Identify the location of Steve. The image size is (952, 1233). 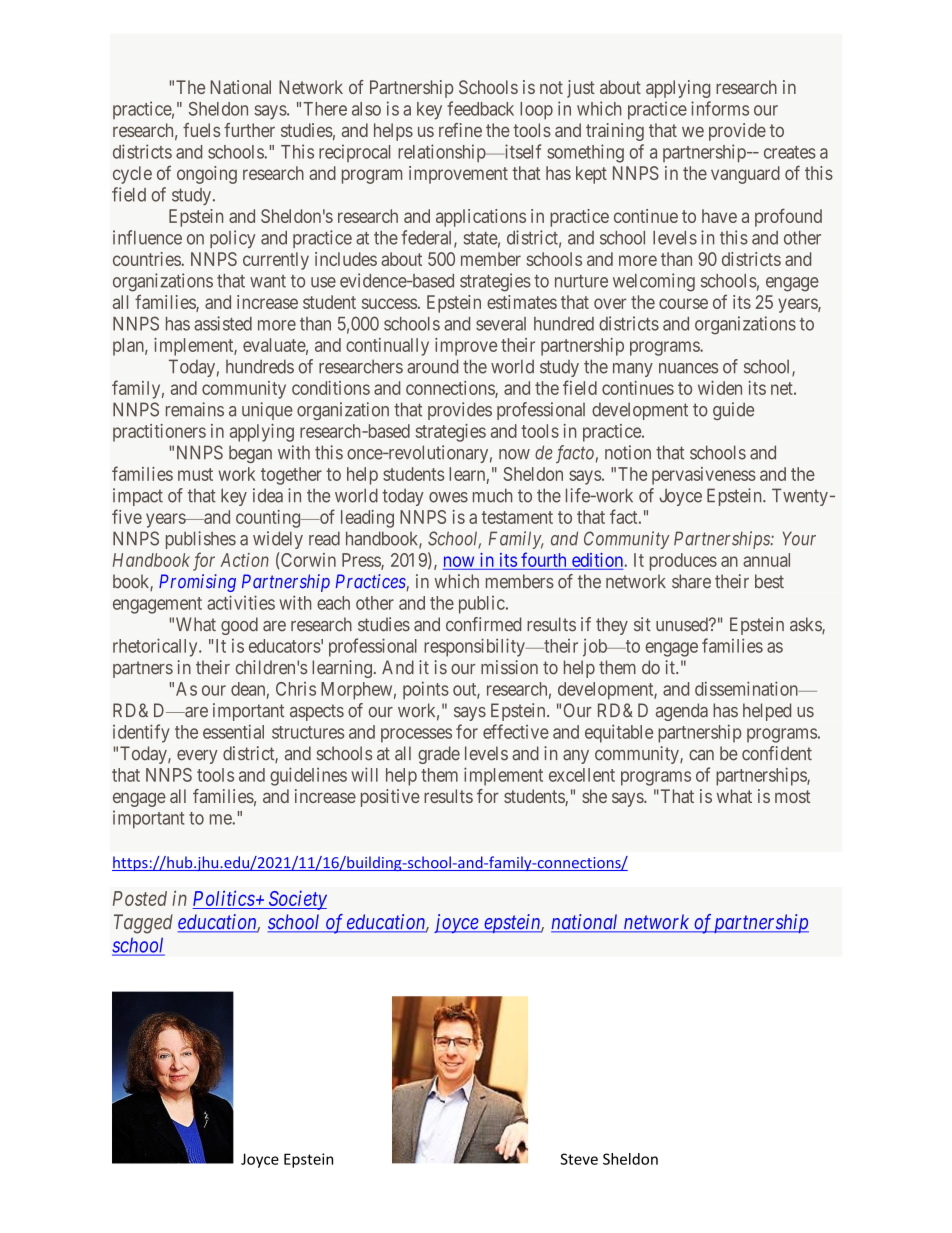
(579, 1159).
